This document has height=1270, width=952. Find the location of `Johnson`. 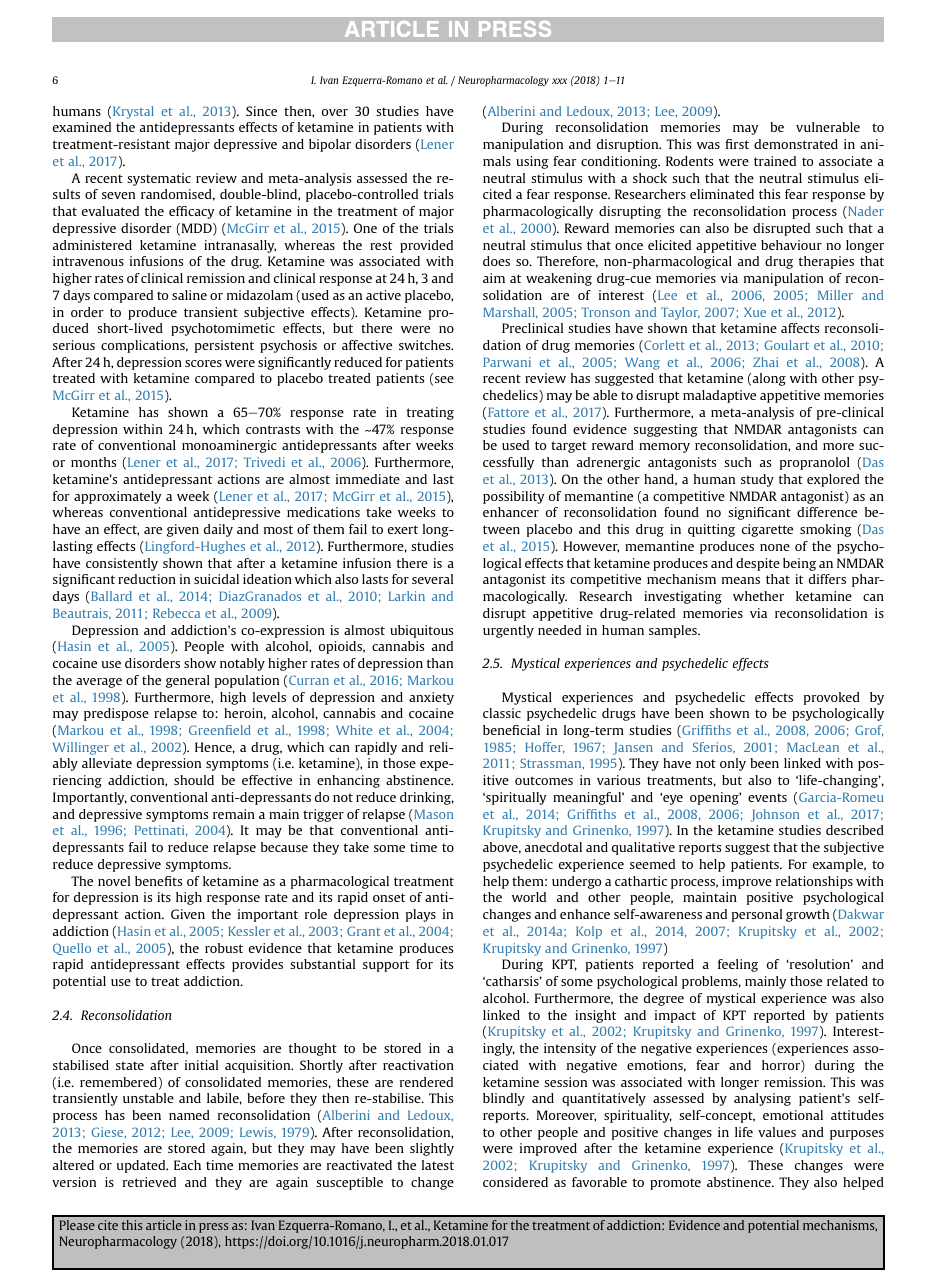

Johnson is located at coordinates (775, 815).
